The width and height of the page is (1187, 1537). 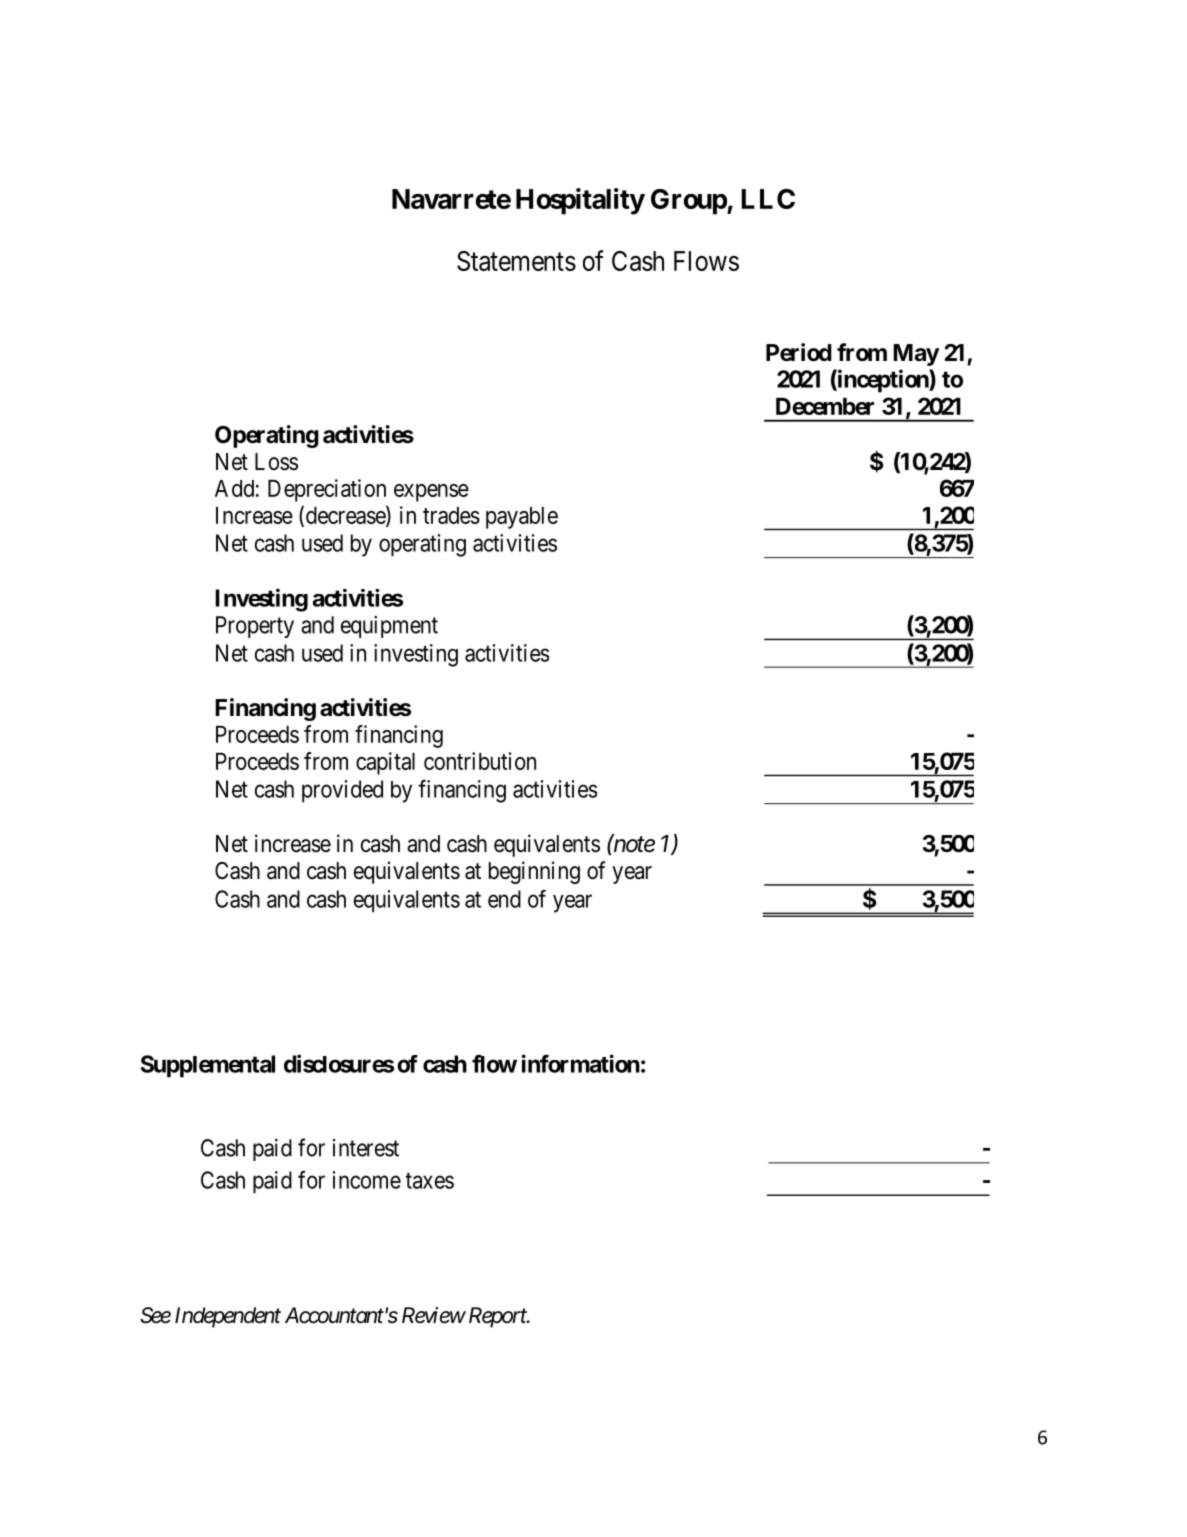 I want to click on Hospitality, so click(x=580, y=201).
